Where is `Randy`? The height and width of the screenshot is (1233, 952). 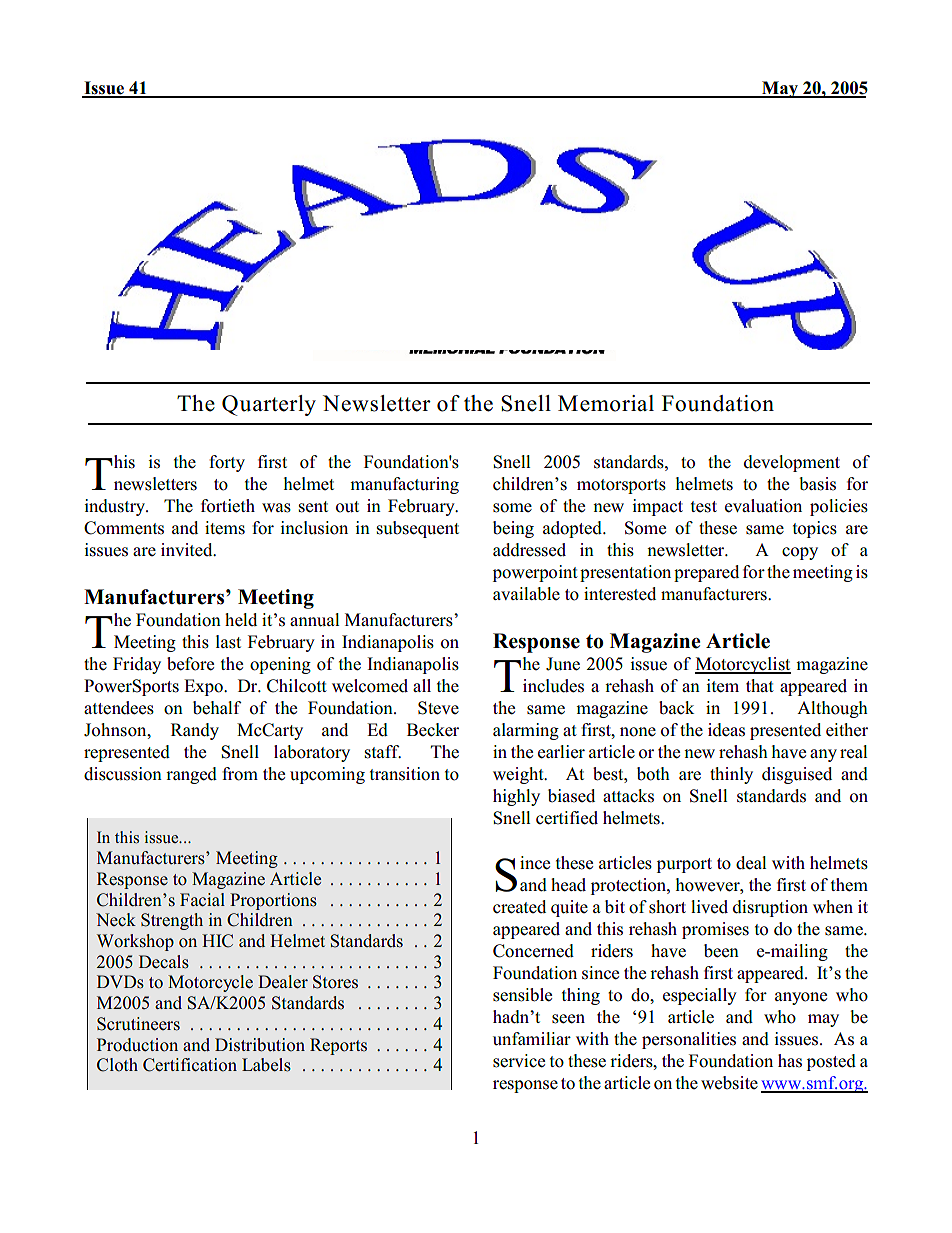 Randy is located at coordinates (195, 731).
